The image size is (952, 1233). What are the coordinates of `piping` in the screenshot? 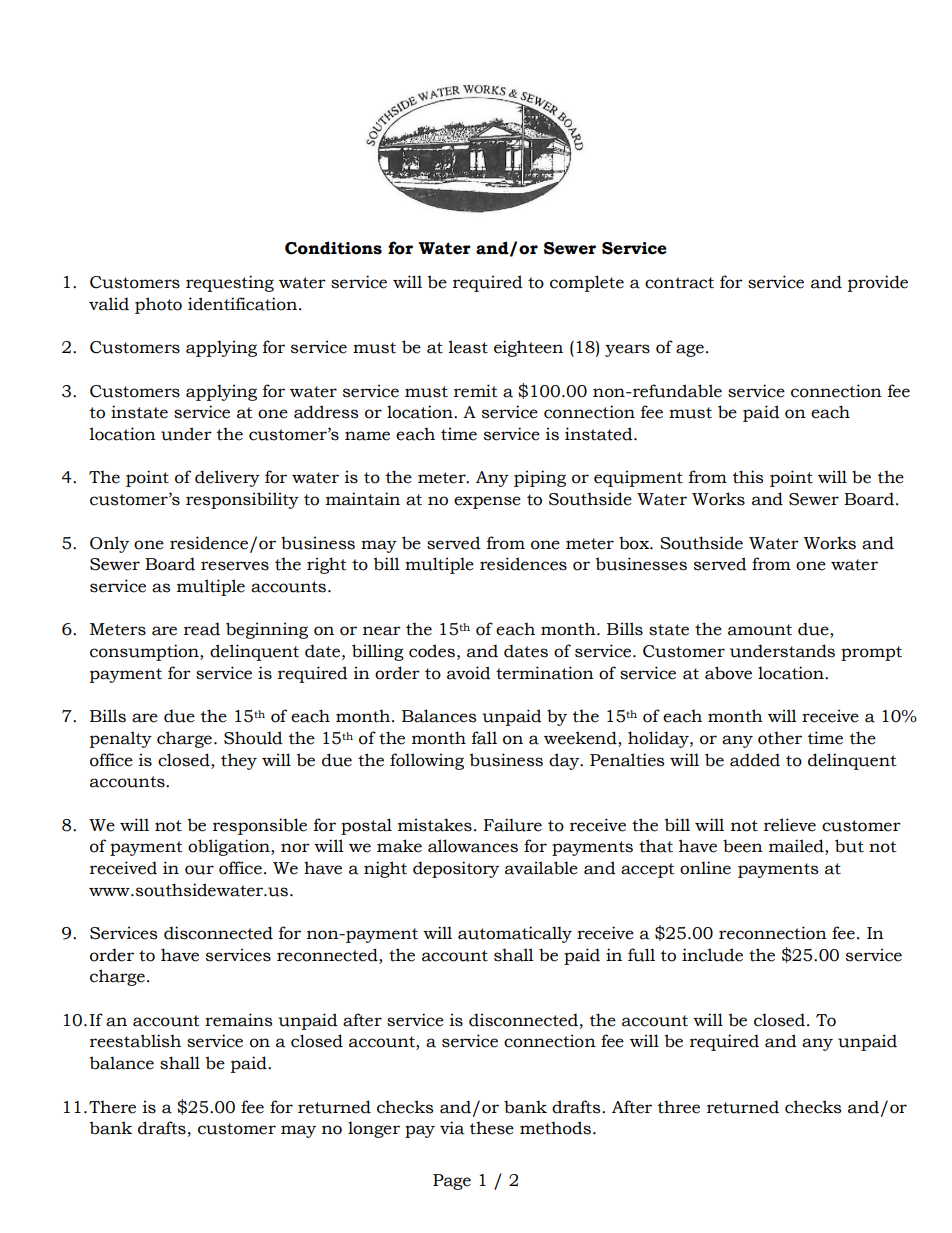 It's located at (540, 478).
